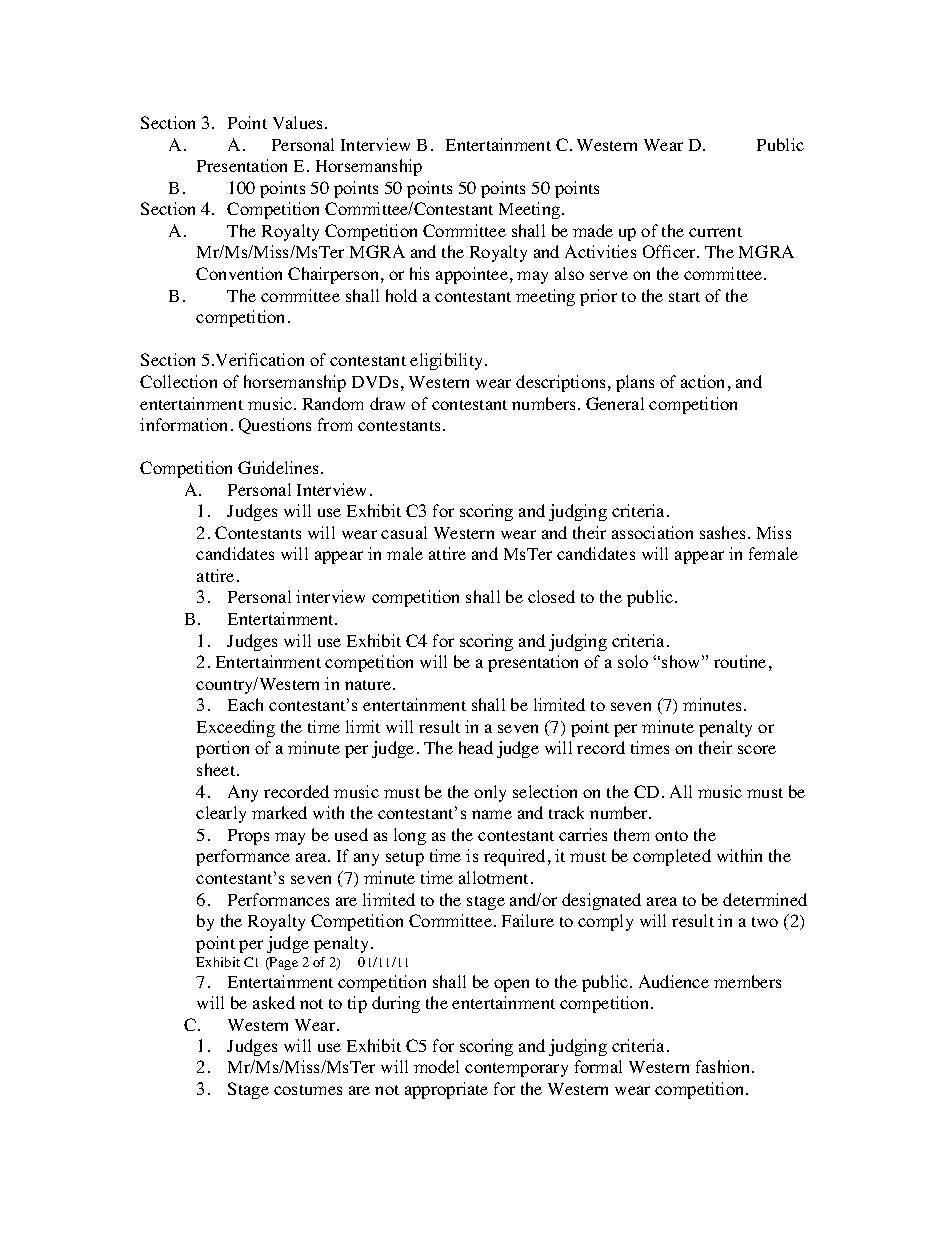 This screenshot has width=952, height=1233. I want to click on routine, so click(740, 661).
